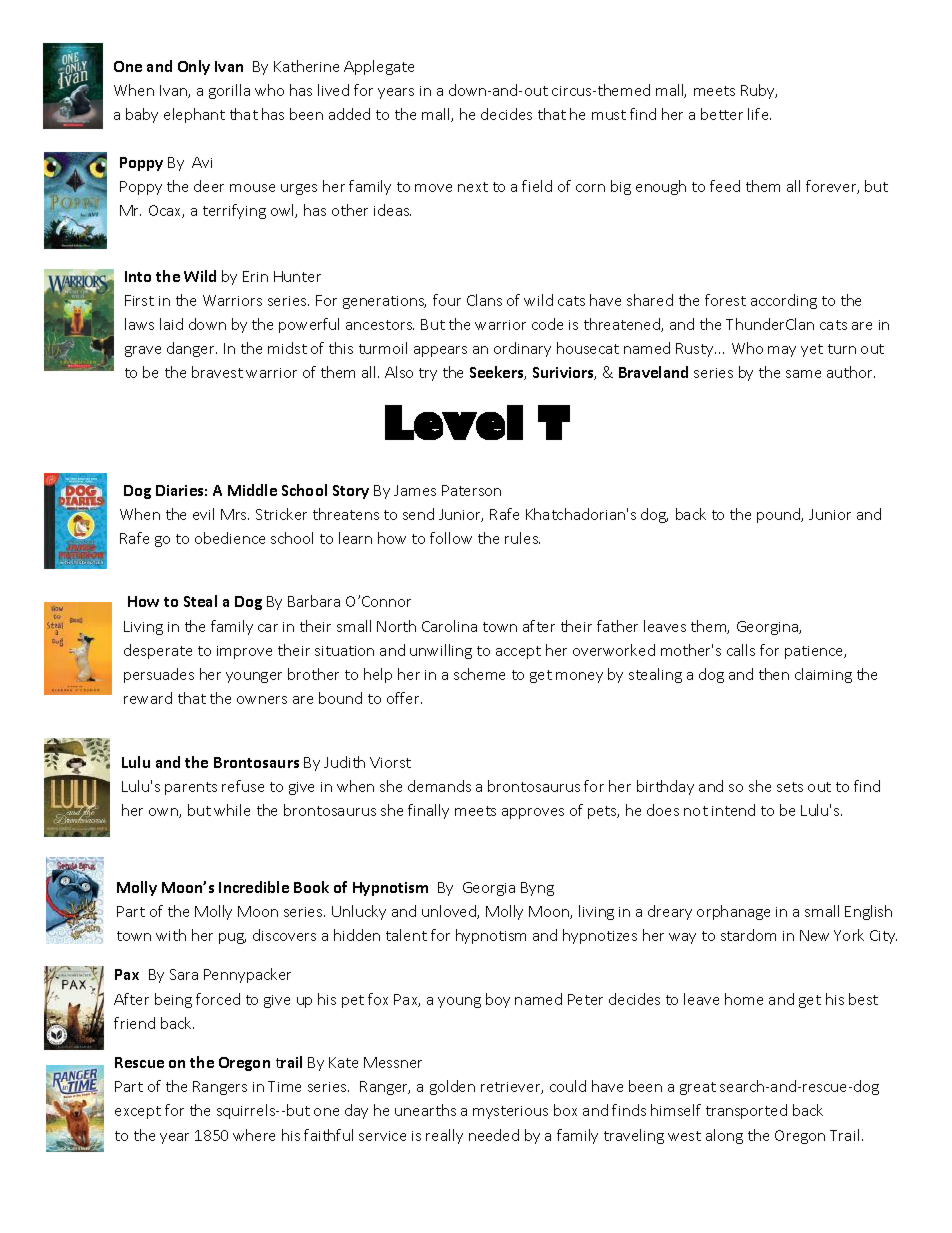 The image size is (952, 1233). I want to click on bravest, so click(217, 372).
